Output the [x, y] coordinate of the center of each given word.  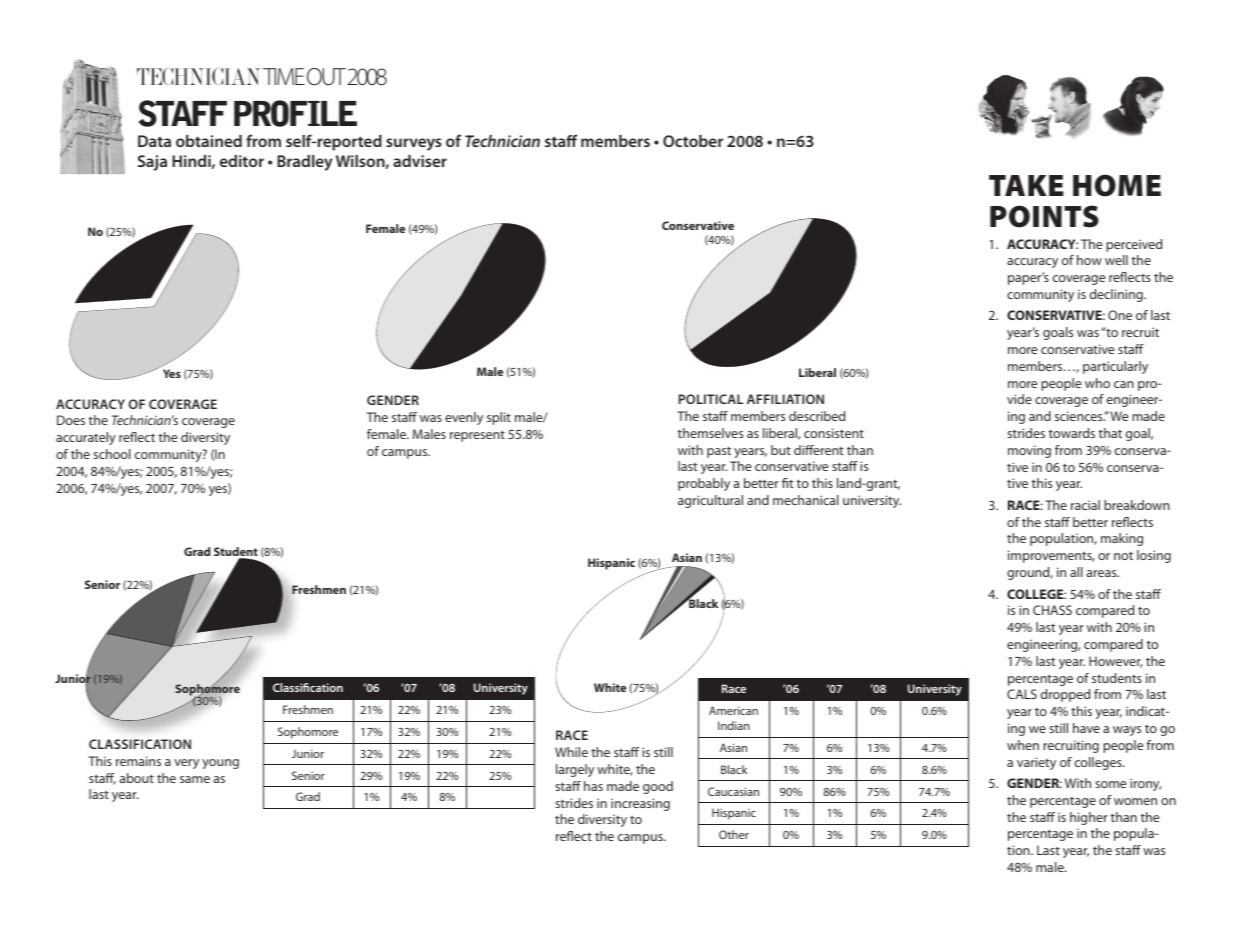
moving [1029, 451]
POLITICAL [710, 399]
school [112, 454]
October [693, 141]
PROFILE [295, 113]
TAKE [1026, 185]
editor [242, 161]
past [719, 452]
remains [138, 761]
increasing [640, 804]
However [1116, 662]
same [195, 779]
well [1116, 260]
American [733, 710]
